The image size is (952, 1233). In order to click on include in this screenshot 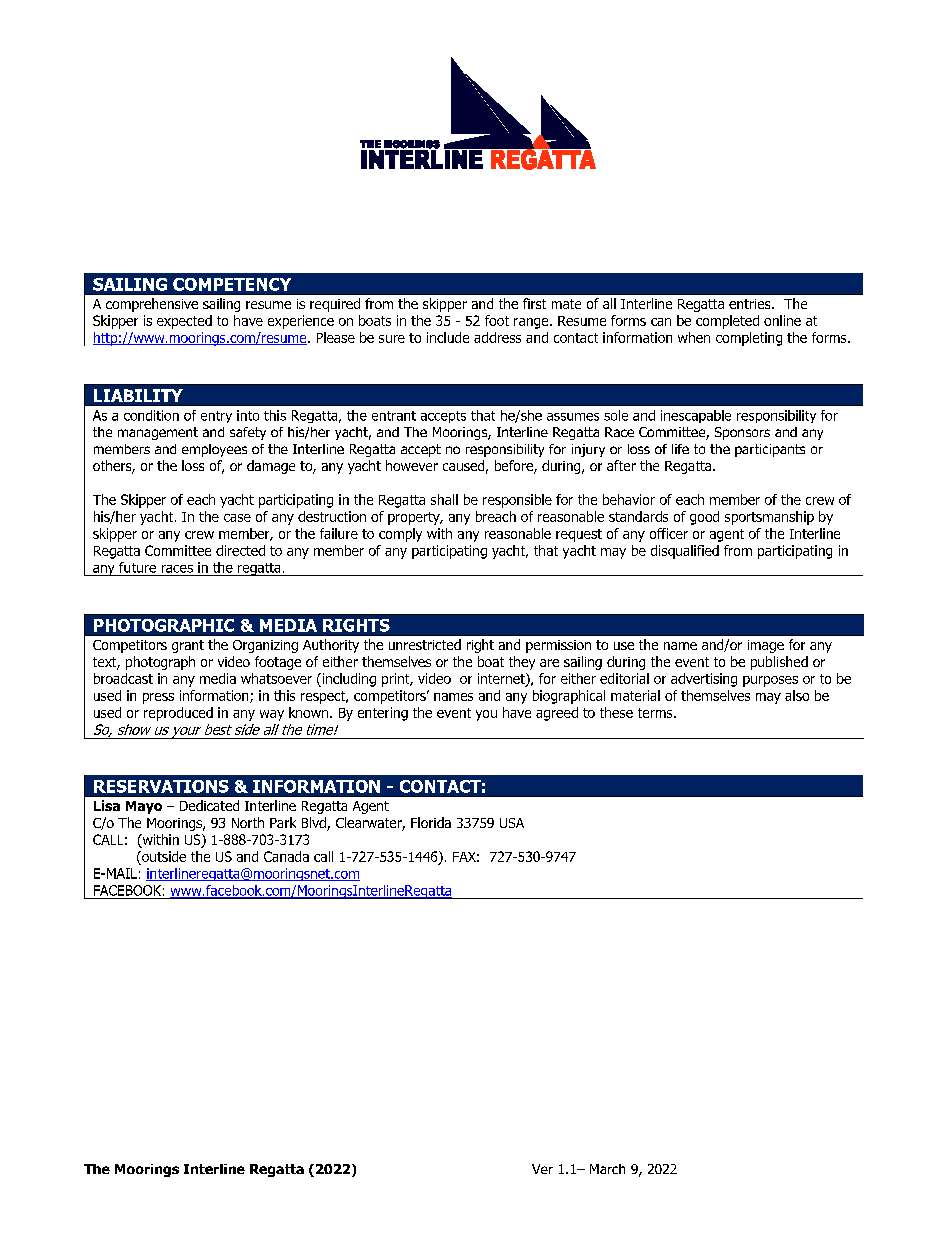, I will do `click(448, 337)`.
